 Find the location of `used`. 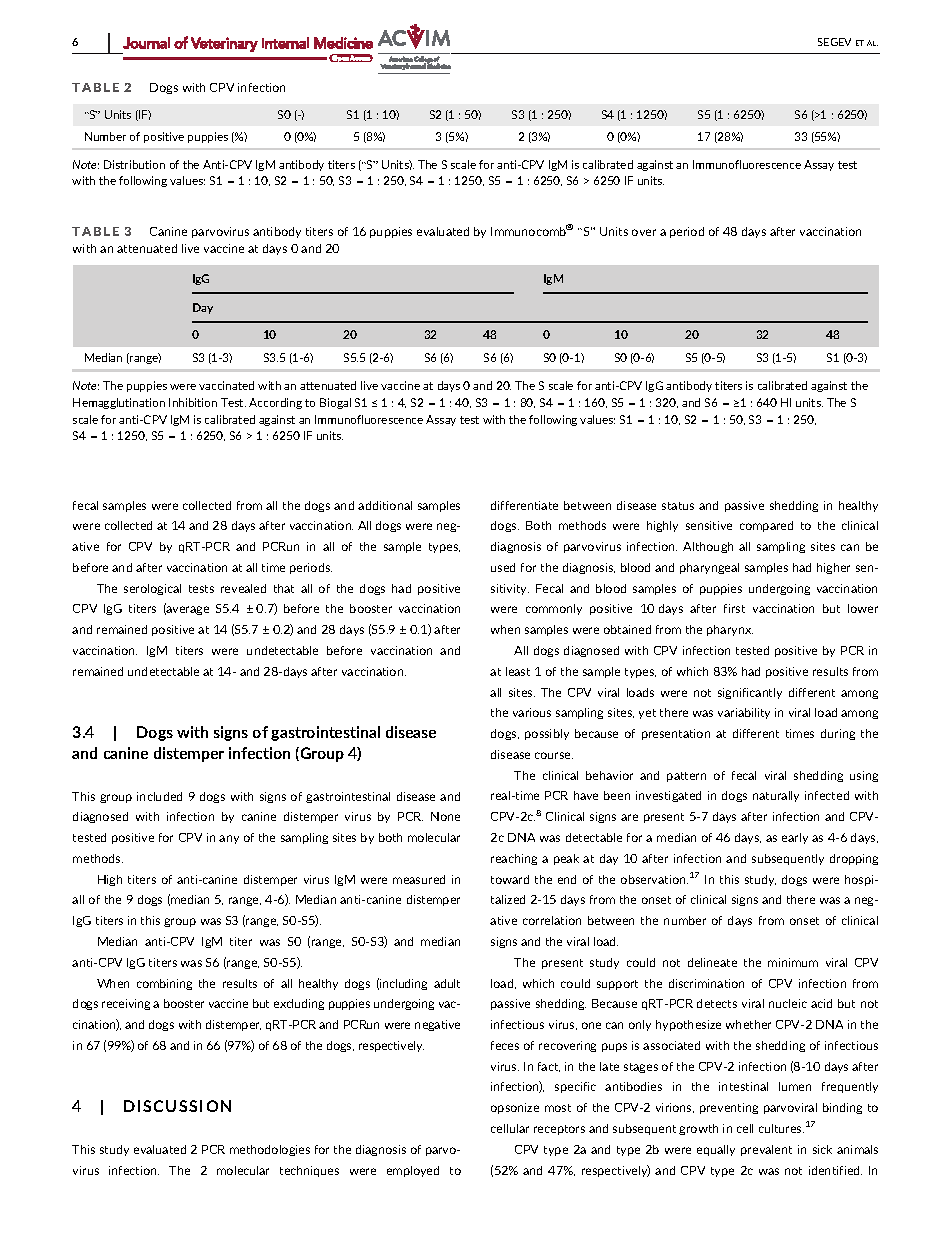

used is located at coordinates (503, 567).
